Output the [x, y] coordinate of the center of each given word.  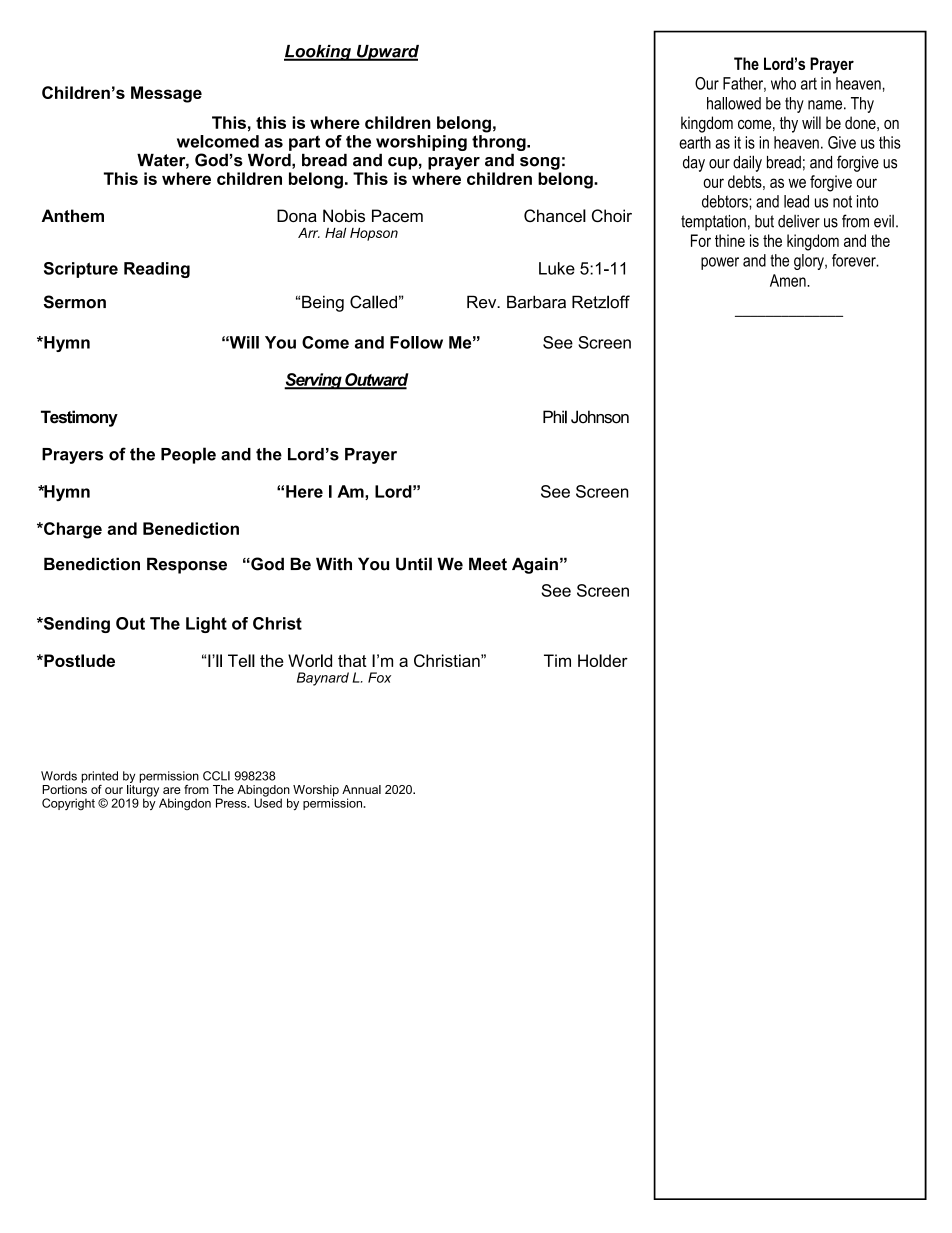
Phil [555, 417]
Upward [387, 53]
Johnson [600, 417]
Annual [361, 789]
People [188, 455]
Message [166, 94]
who [783, 83]
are [172, 790]
